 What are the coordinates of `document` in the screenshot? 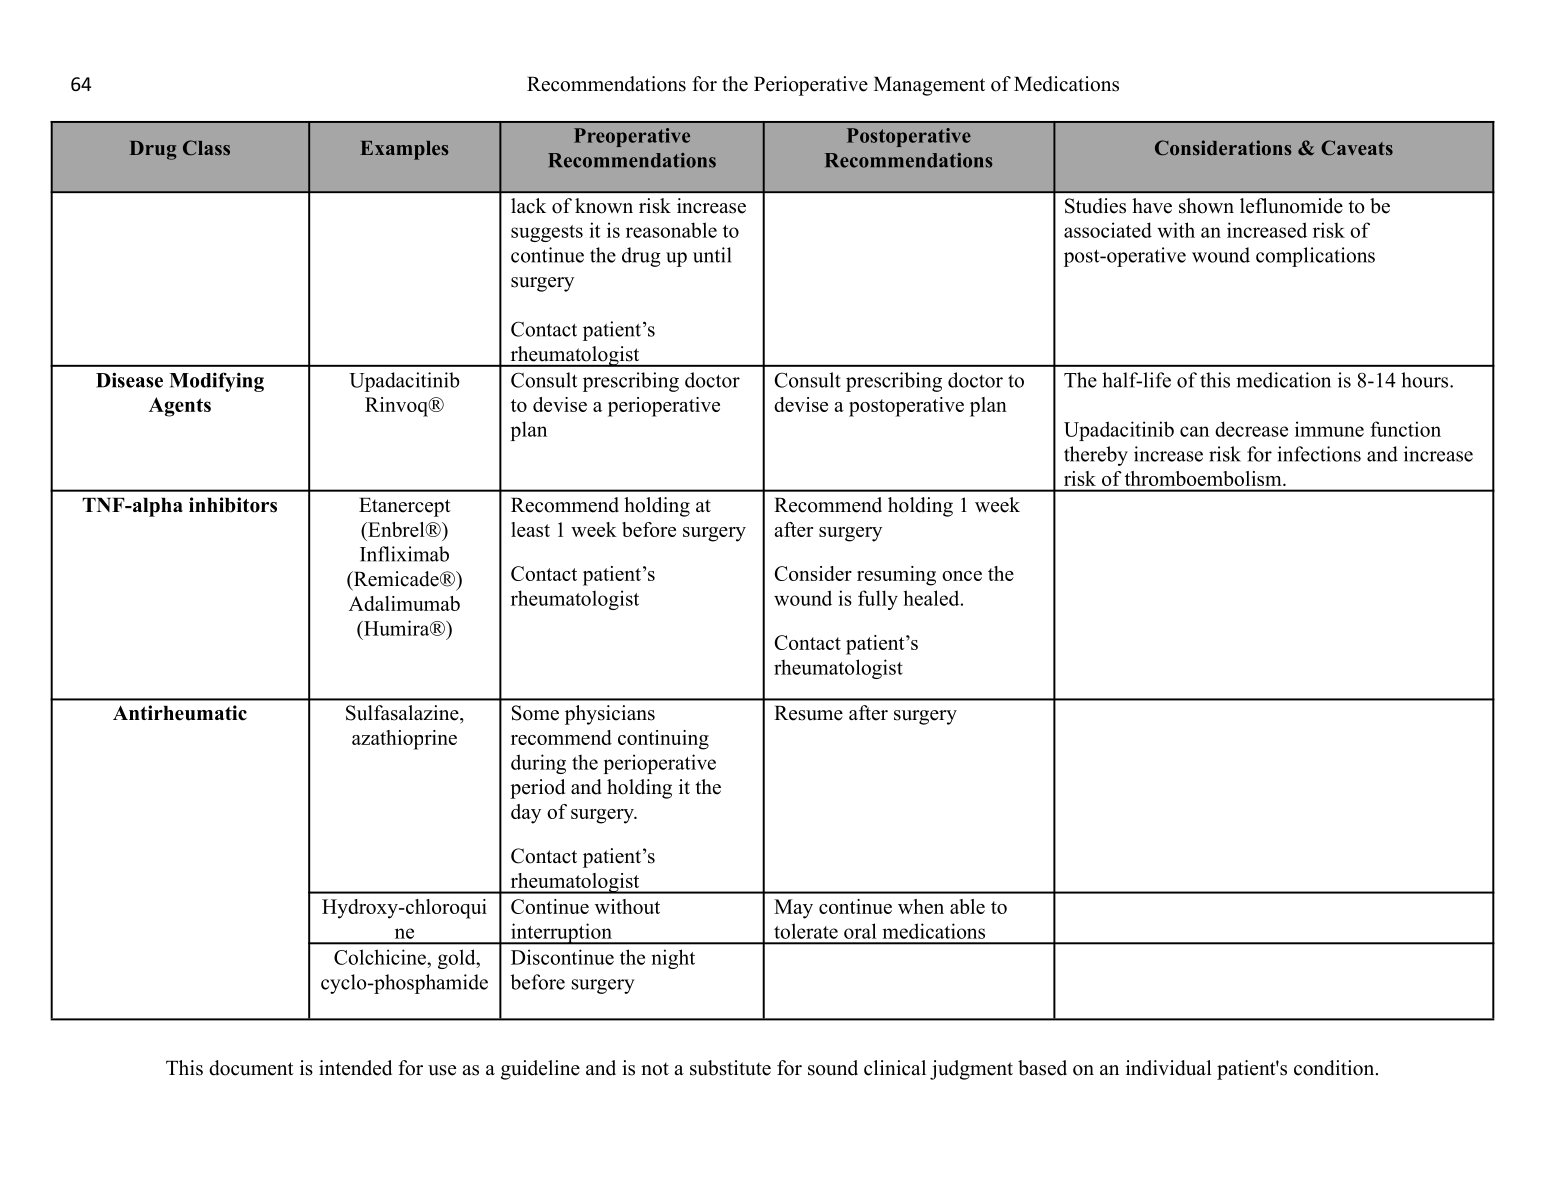 It's located at (251, 1068).
